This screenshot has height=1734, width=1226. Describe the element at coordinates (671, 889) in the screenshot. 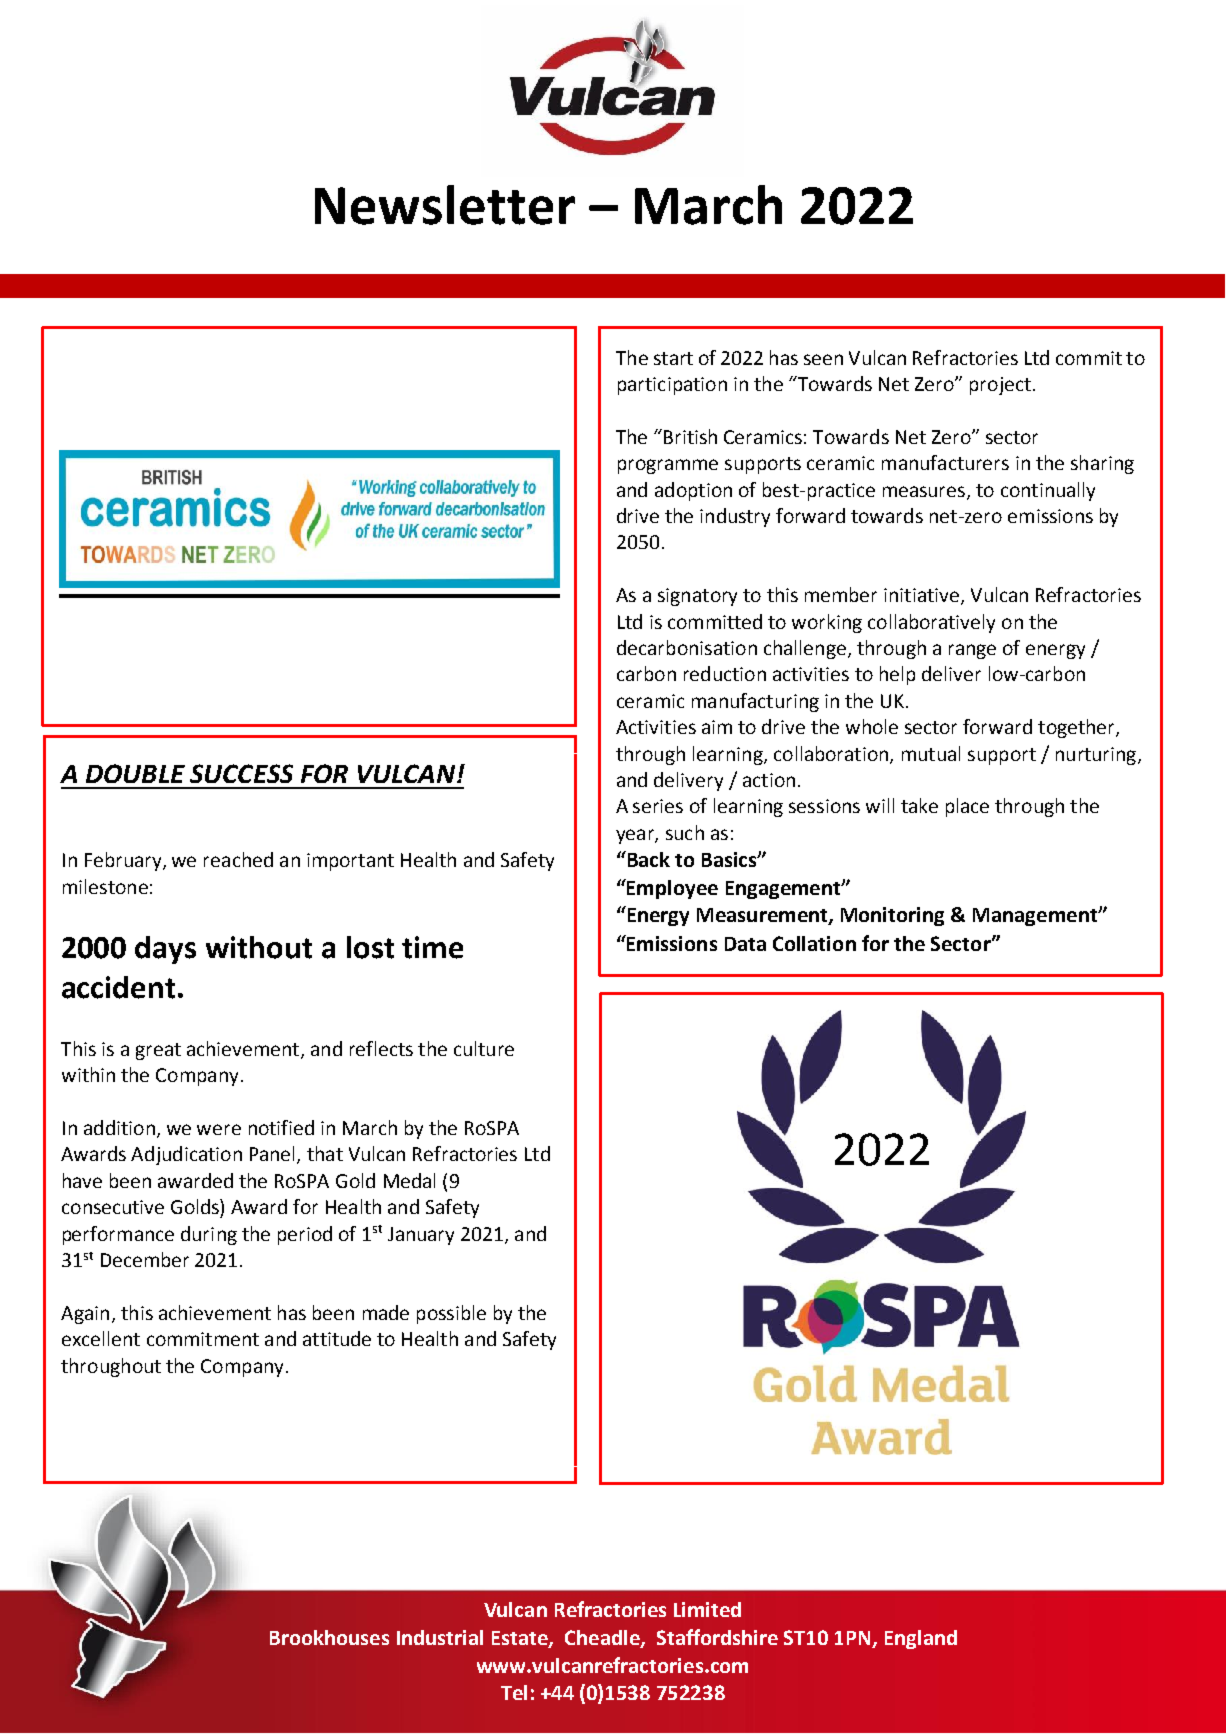

I see `Employee` at that location.
